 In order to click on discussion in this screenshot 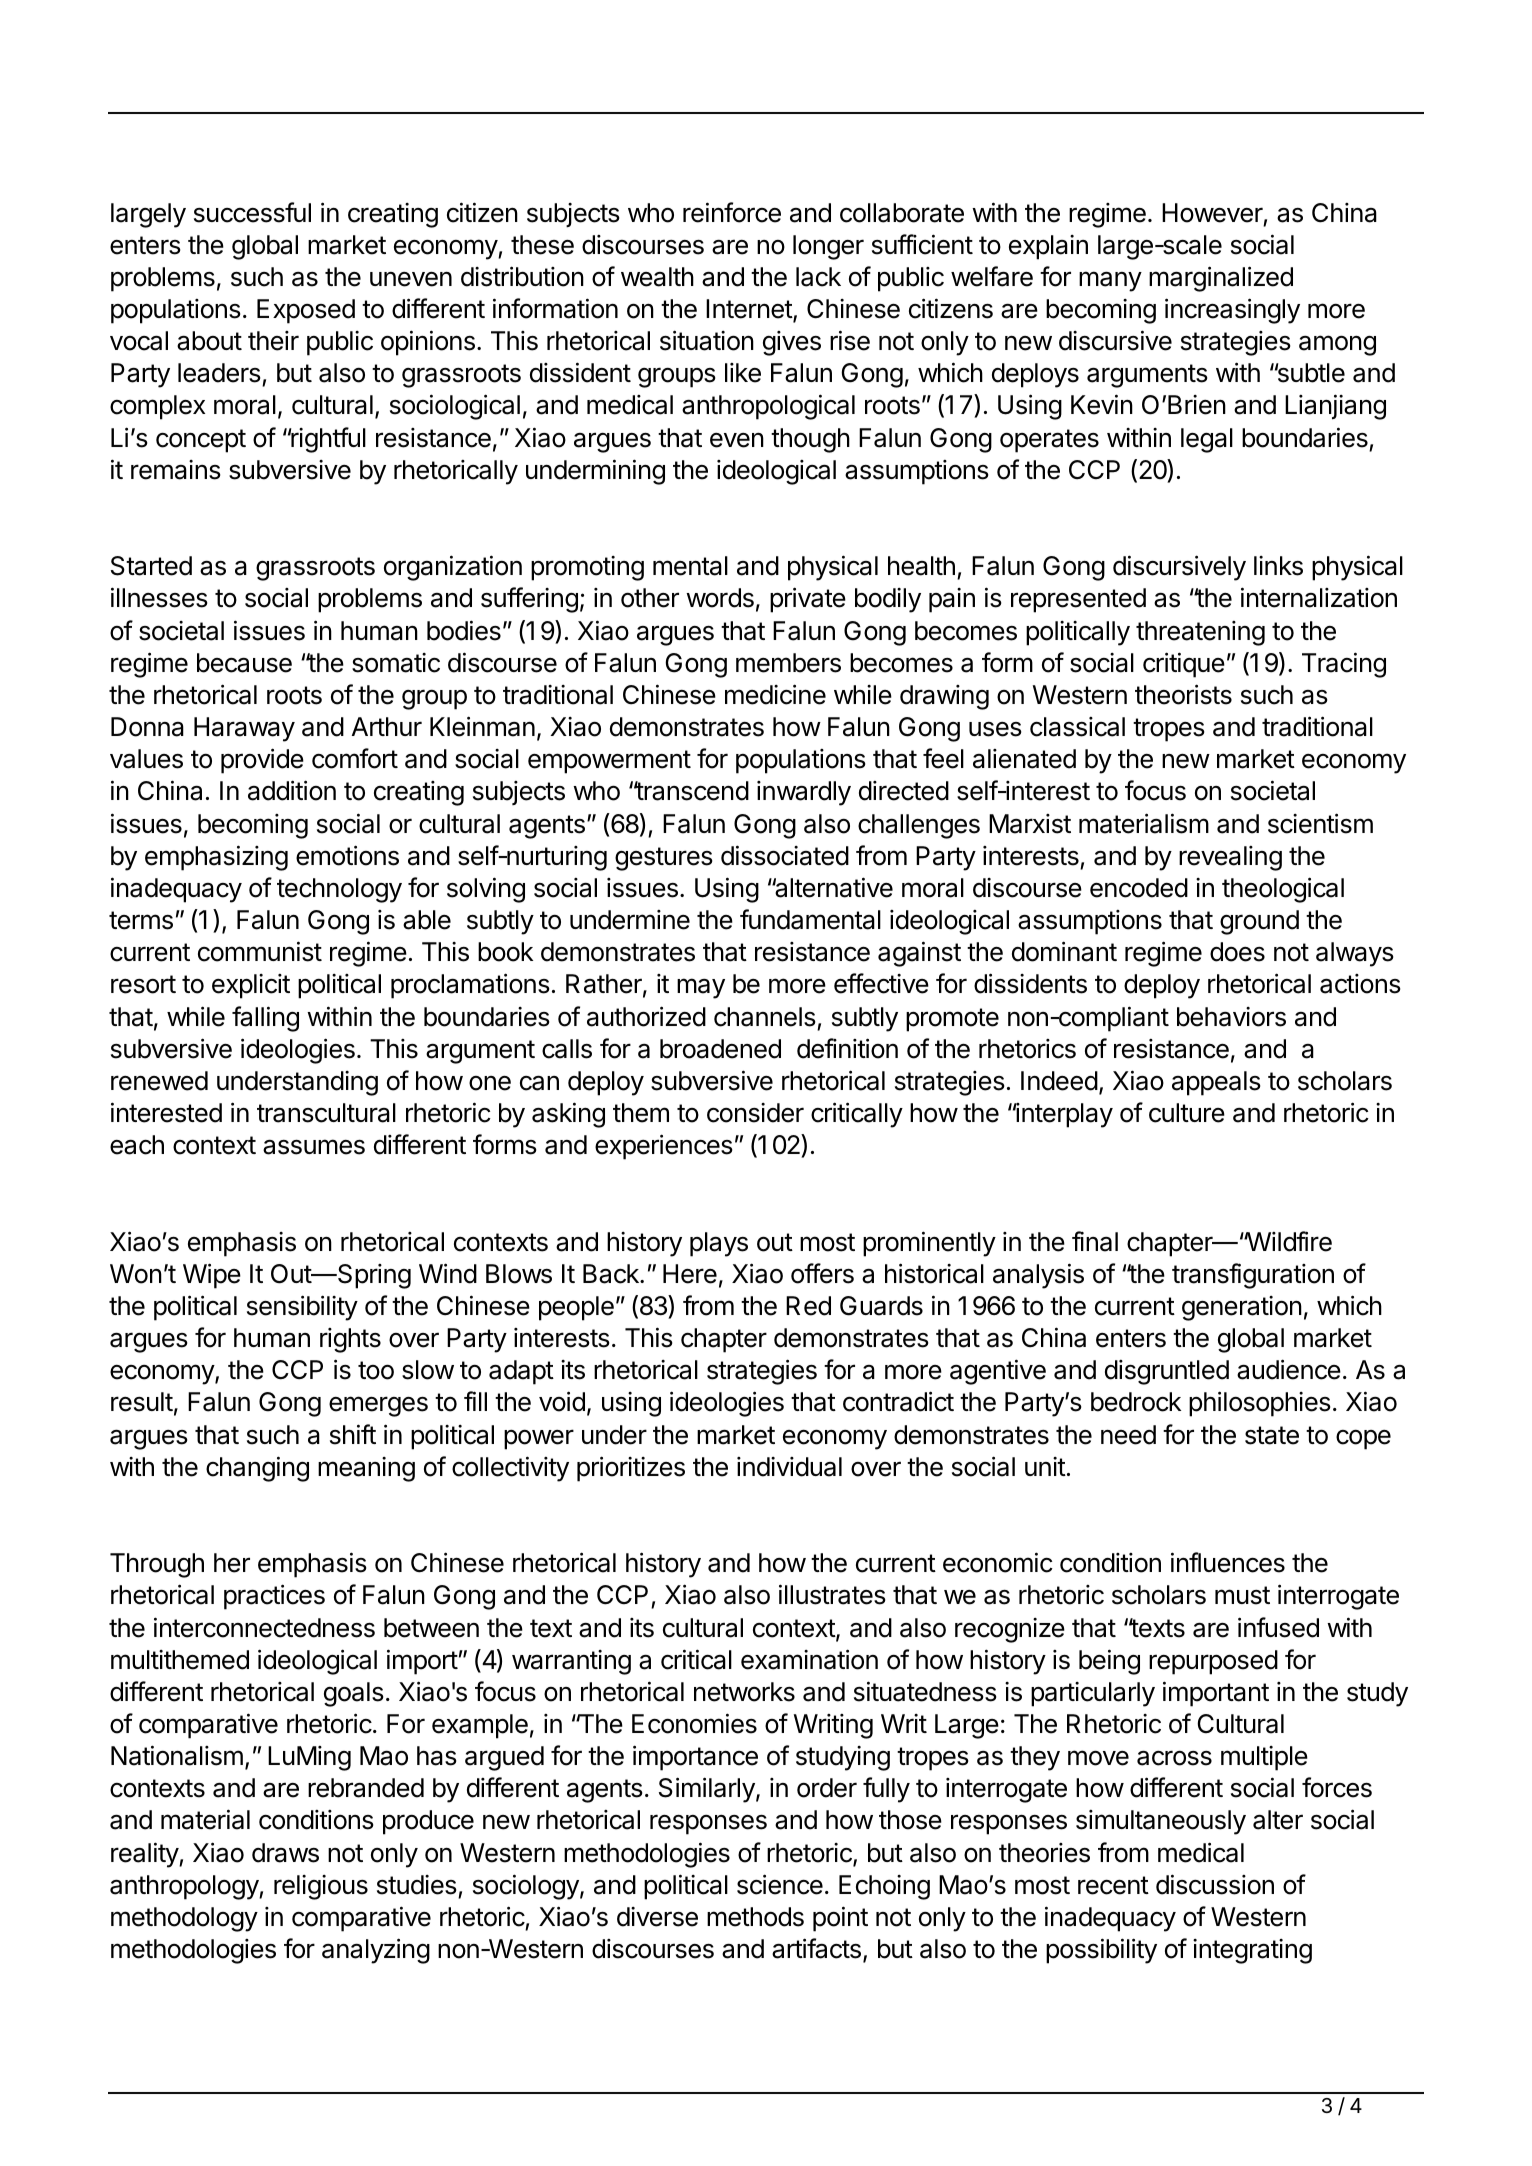, I will do `click(1215, 1884)`.
